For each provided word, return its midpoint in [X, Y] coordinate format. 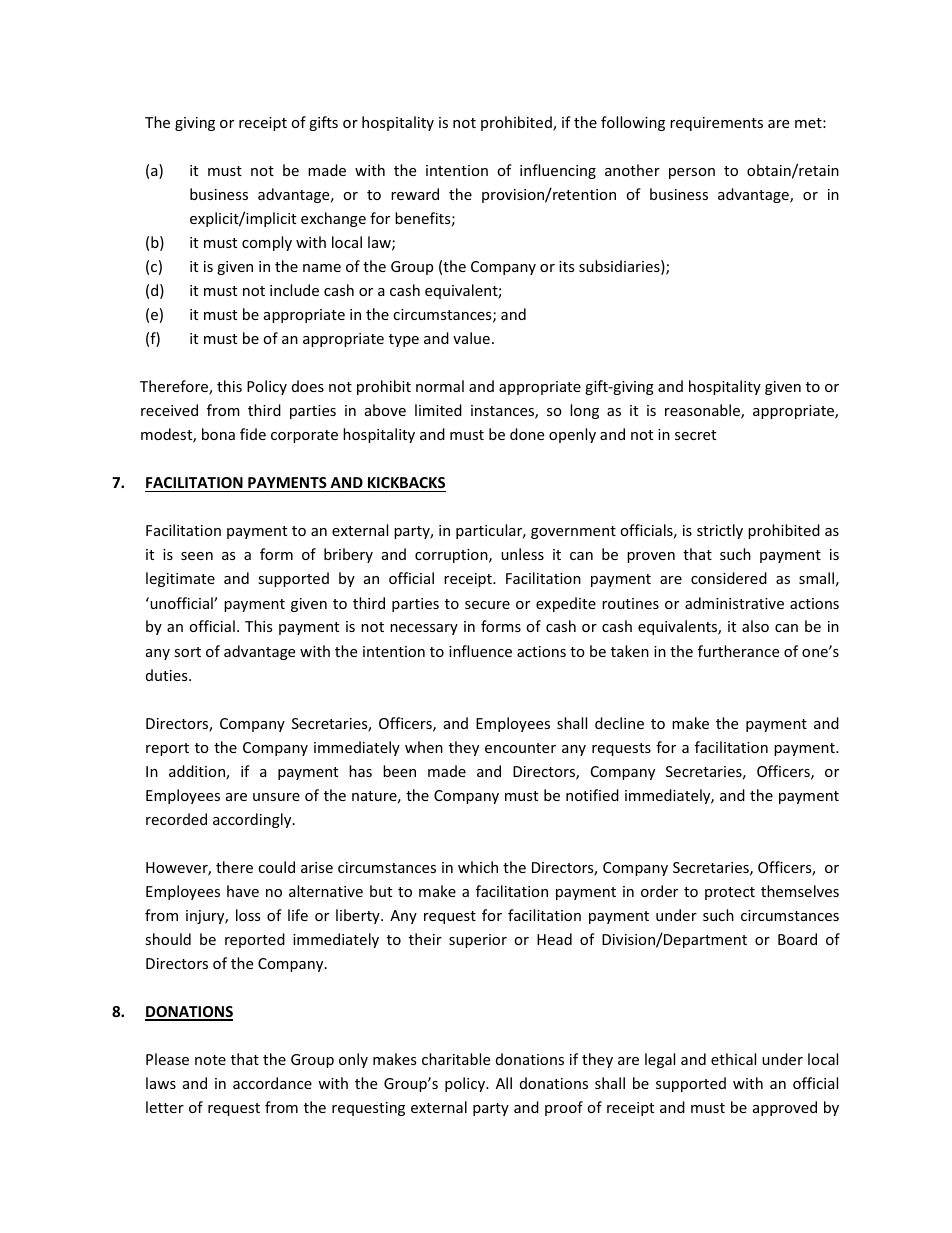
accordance [272, 1083]
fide [253, 434]
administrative [734, 603]
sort [187, 652]
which [478, 867]
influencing [558, 171]
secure [487, 605]
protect [730, 893]
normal [440, 386]
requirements [716, 124]
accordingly [253, 820]
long [584, 411]
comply [267, 243]
